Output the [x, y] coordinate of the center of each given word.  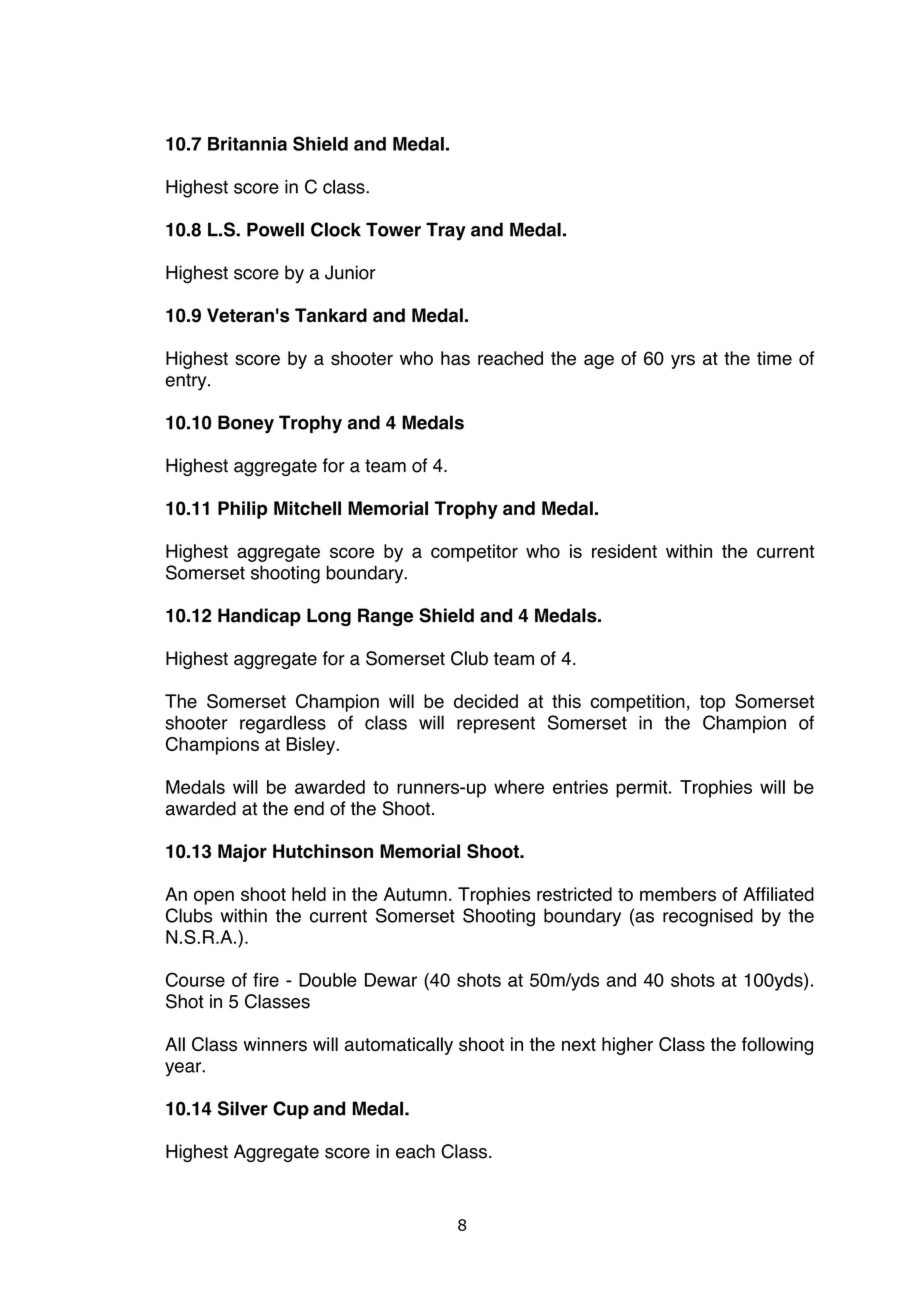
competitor [474, 553]
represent [496, 724]
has [455, 358]
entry [187, 382]
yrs [683, 361]
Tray [446, 231]
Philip [242, 510]
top [712, 703]
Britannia [247, 144]
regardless [283, 724]
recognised [708, 917]
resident [624, 551]
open [214, 897]
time [774, 358]
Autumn [415, 894]
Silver [243, 1108]
